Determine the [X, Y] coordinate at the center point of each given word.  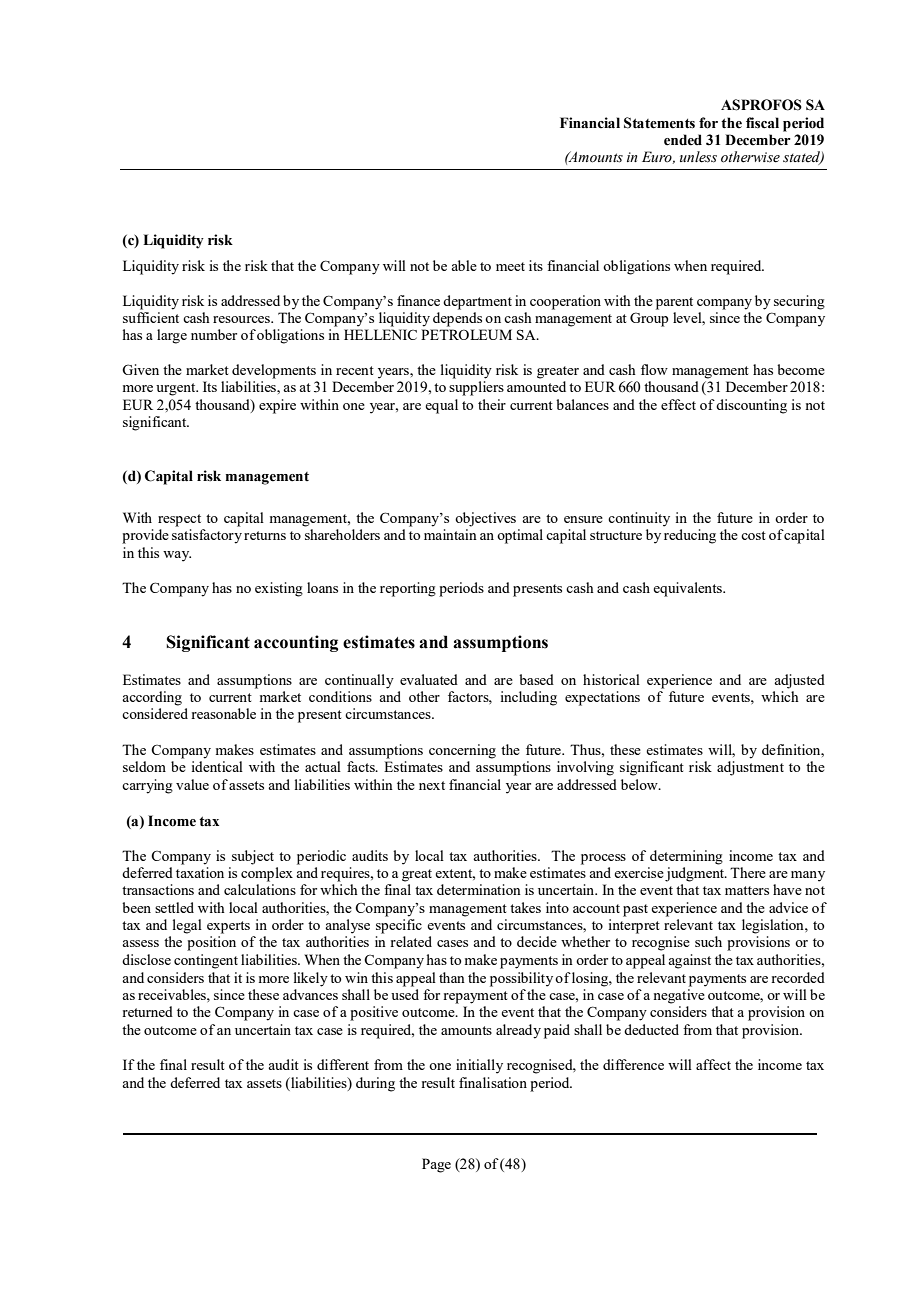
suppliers [476, 388]
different [343, 1064]
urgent [177, 389]
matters [747, 890]
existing [279, 589]
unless [698, 157]
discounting [751, 406]
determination [479, 889]
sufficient [151, 316]
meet [510, 266]
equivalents [688, 589]
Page [436, 1165]
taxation [200, 872]
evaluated [429, 679]
